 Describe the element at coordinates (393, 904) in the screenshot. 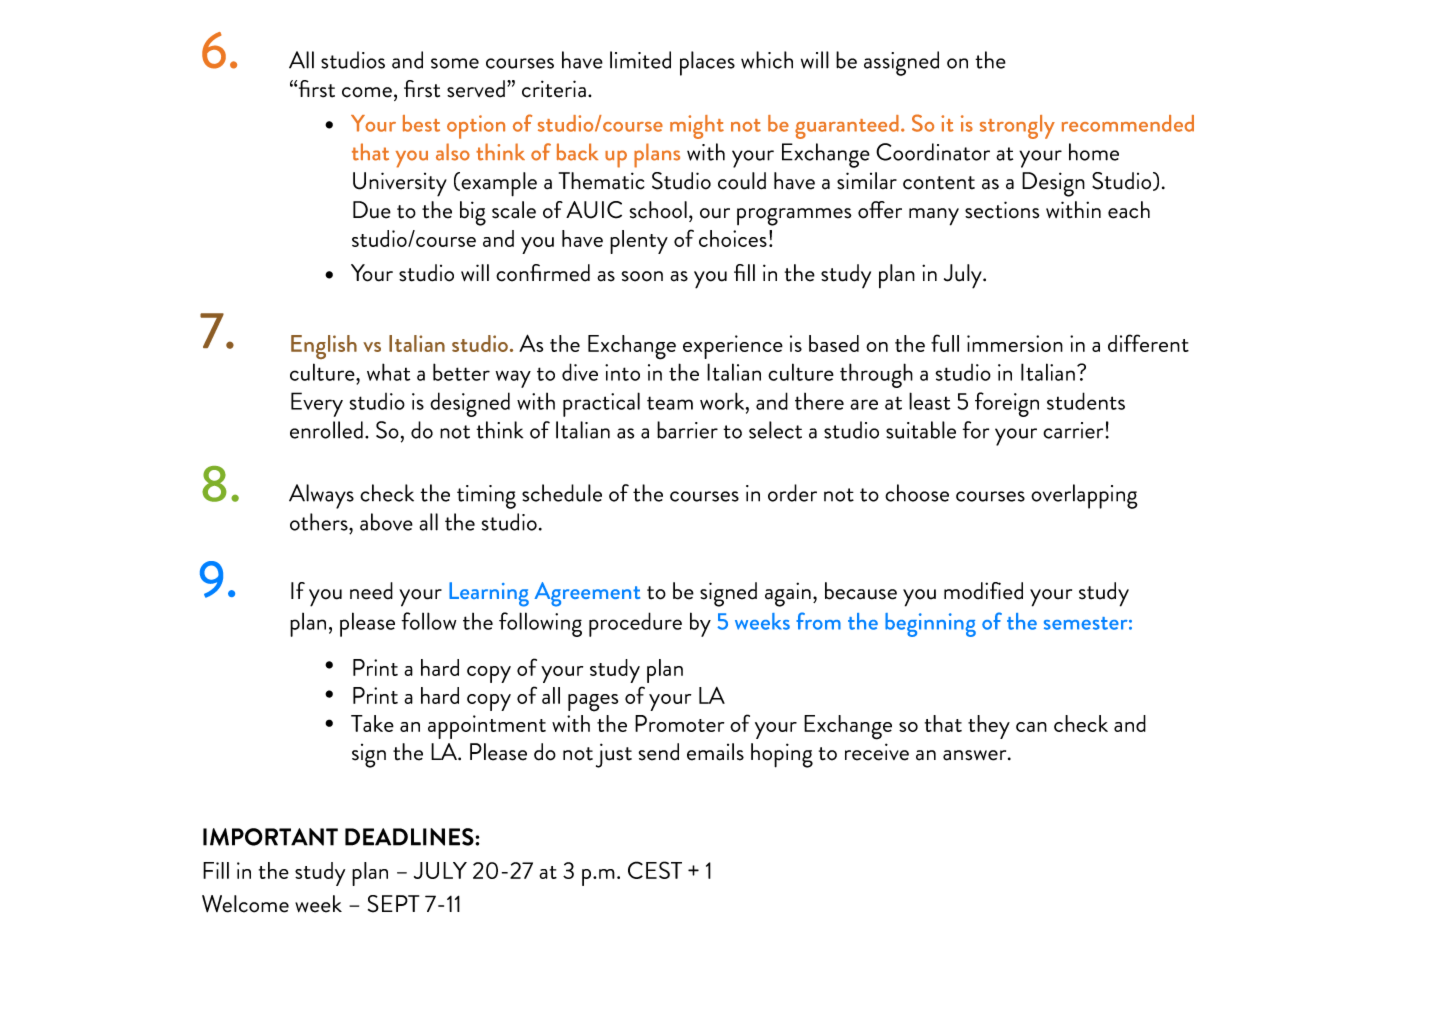

I see `SEPT` at that location.
